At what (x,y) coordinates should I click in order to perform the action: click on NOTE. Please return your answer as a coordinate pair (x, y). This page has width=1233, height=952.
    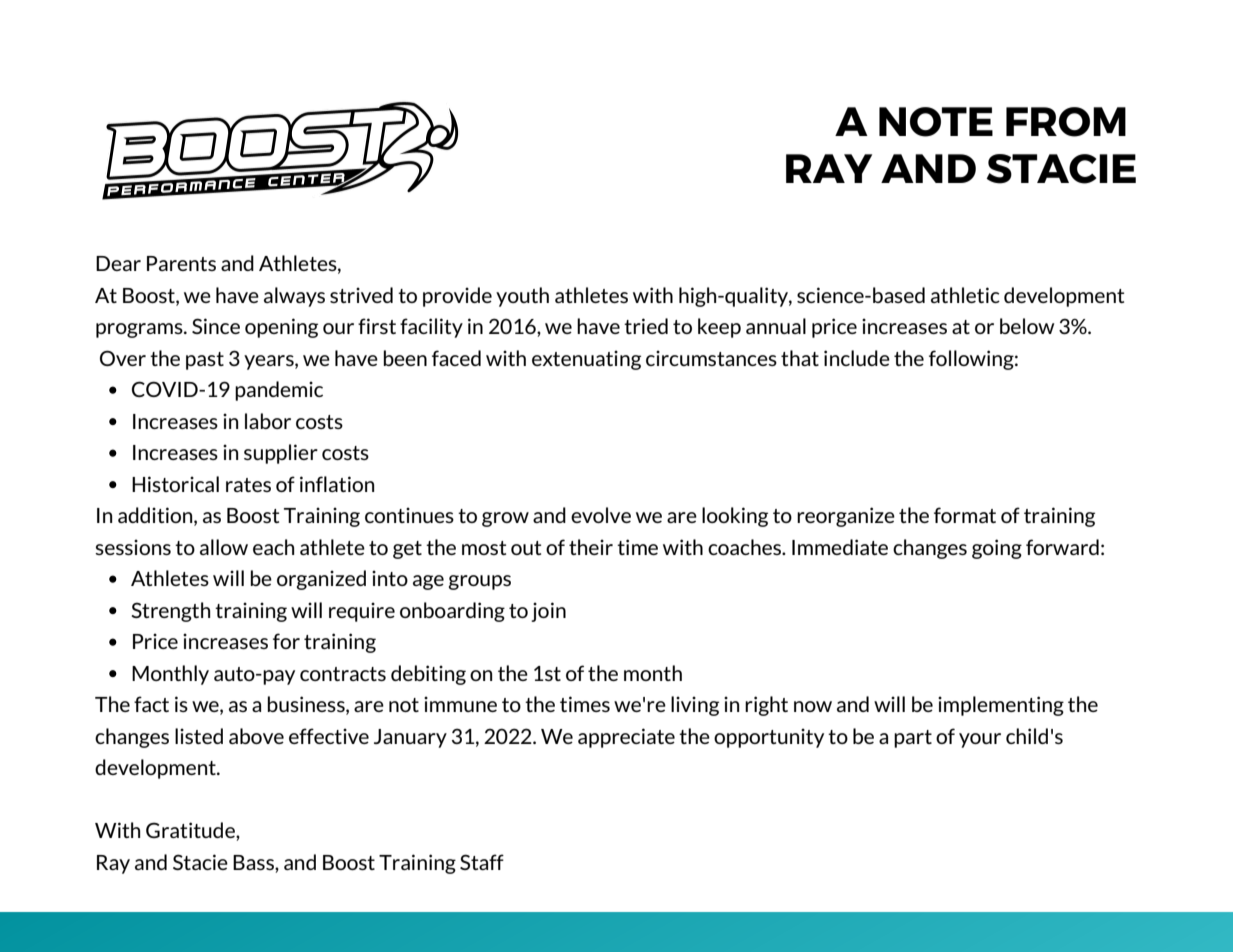
    Looking at the image, I should click on (936, 122).
